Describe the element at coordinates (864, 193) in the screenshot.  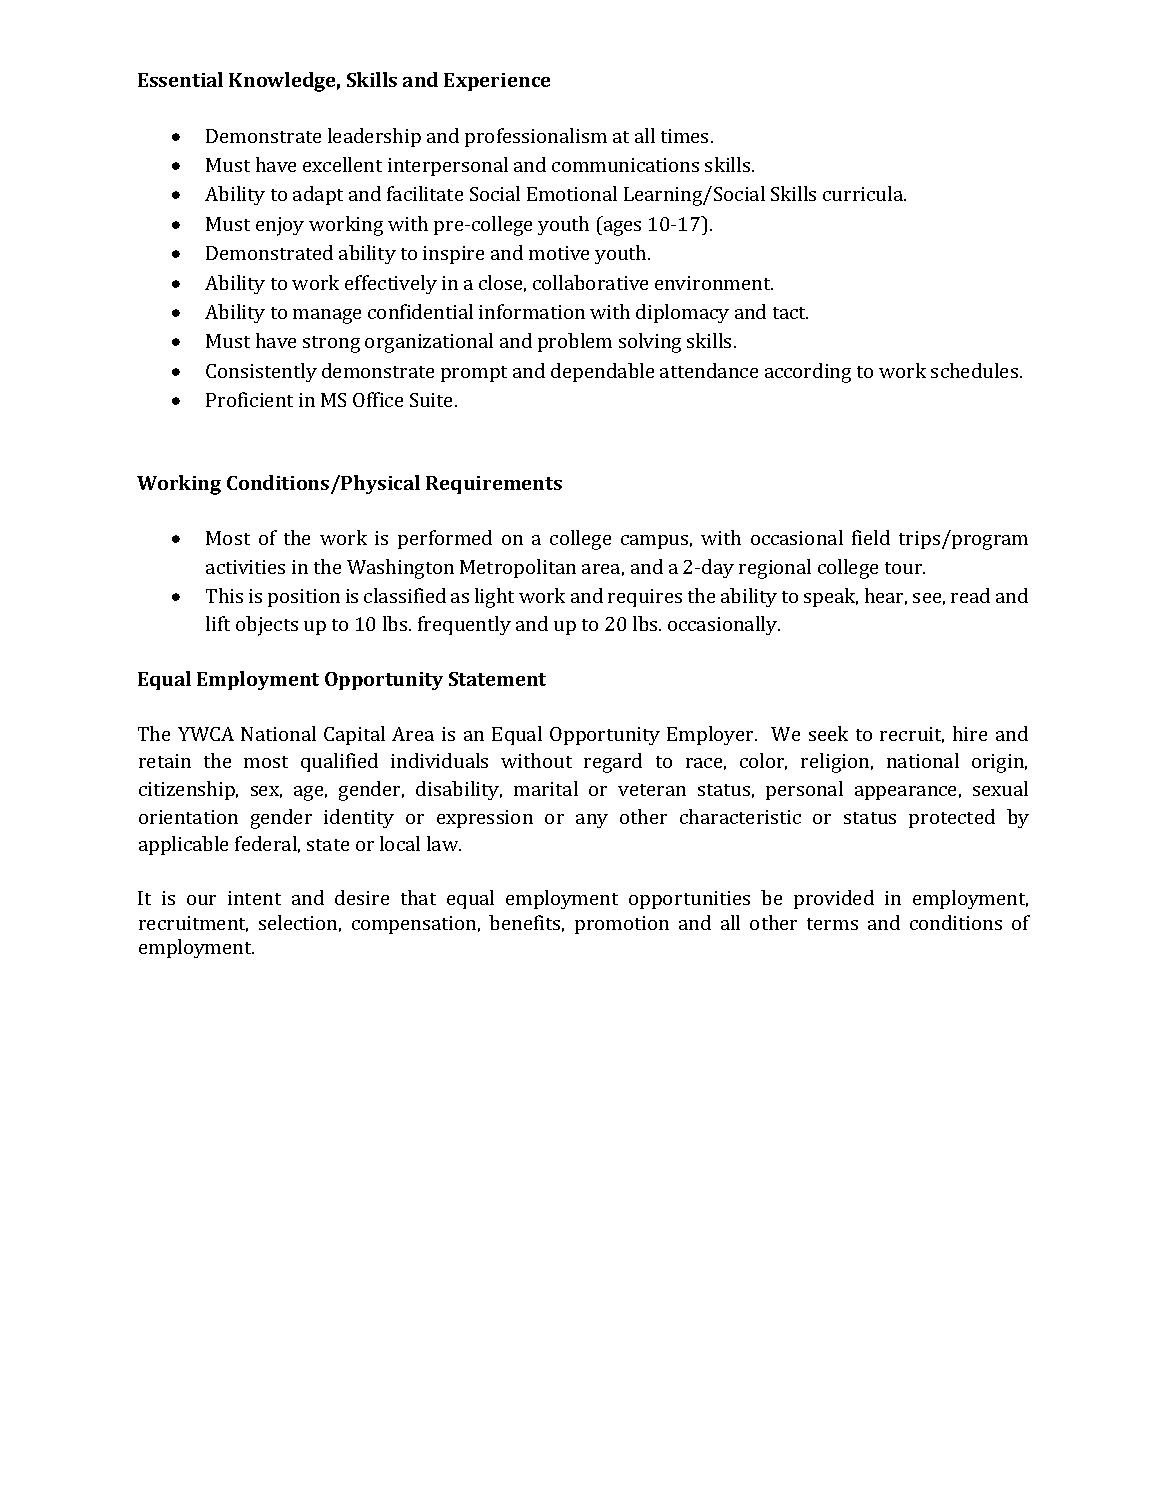
I see `curricula` at that location.
